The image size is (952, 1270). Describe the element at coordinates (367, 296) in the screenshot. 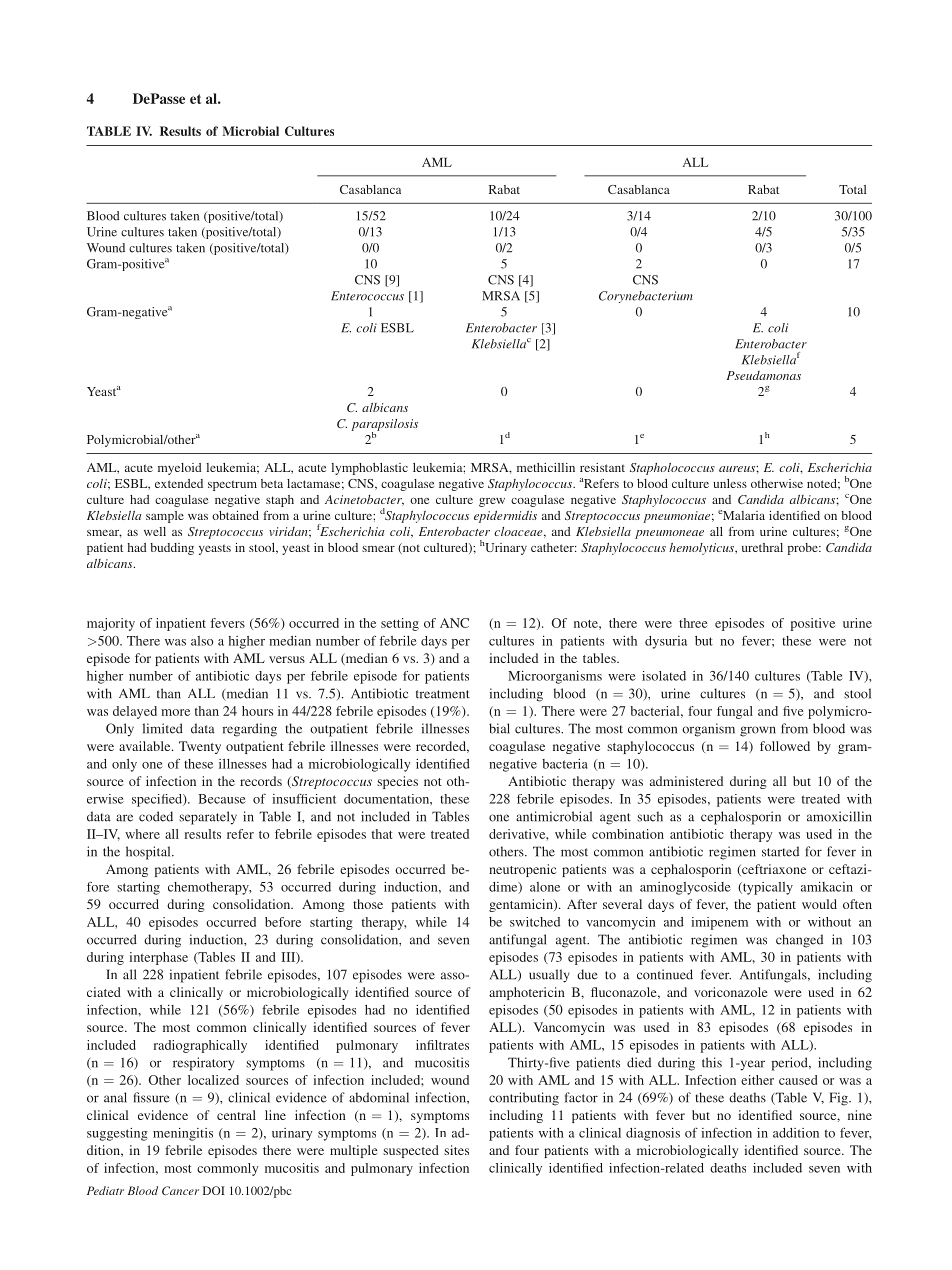

I see `Enterococcus` at that location.
